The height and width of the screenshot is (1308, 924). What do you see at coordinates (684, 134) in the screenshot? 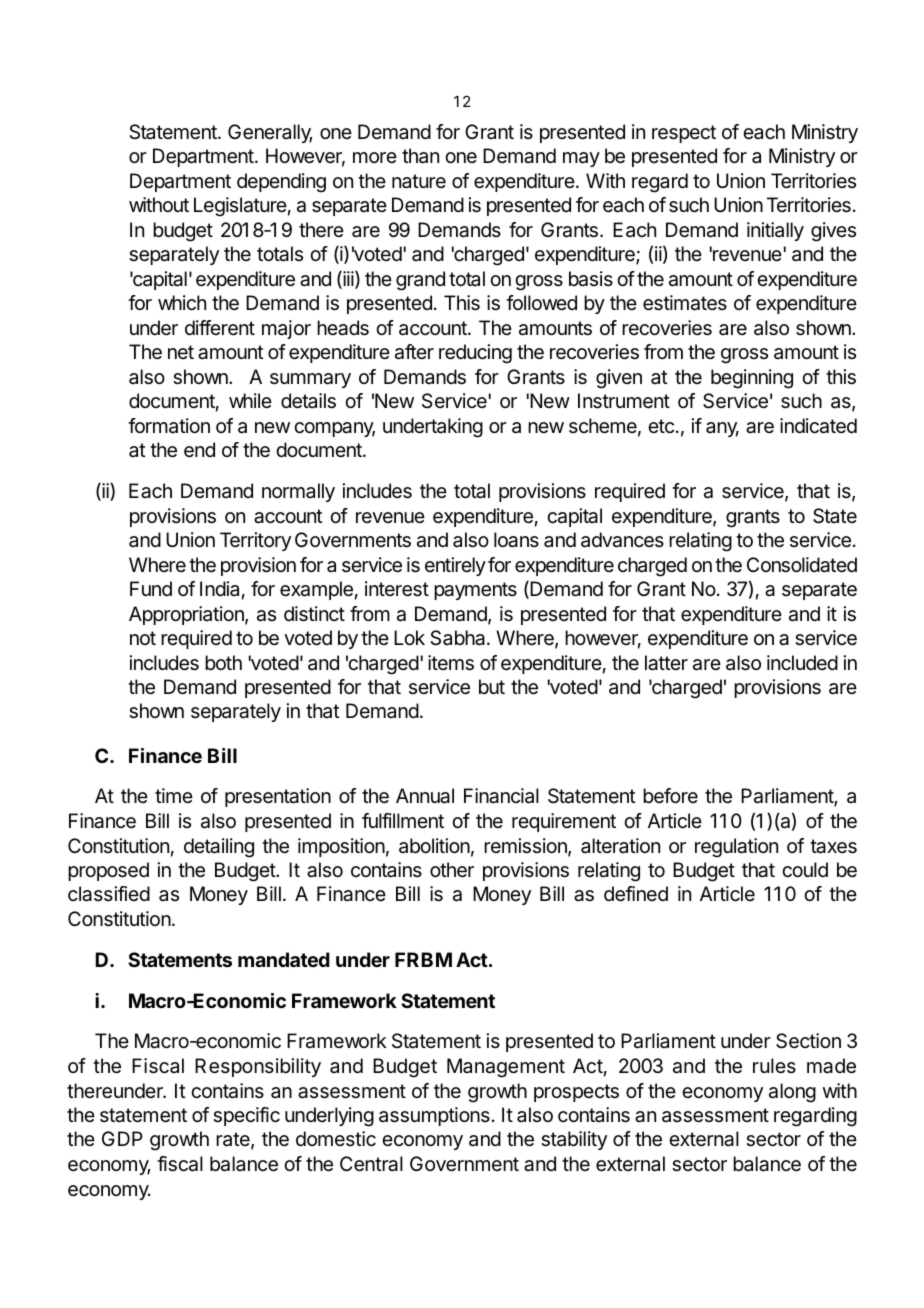
I see `respect` at bounding box center [684, 134].
